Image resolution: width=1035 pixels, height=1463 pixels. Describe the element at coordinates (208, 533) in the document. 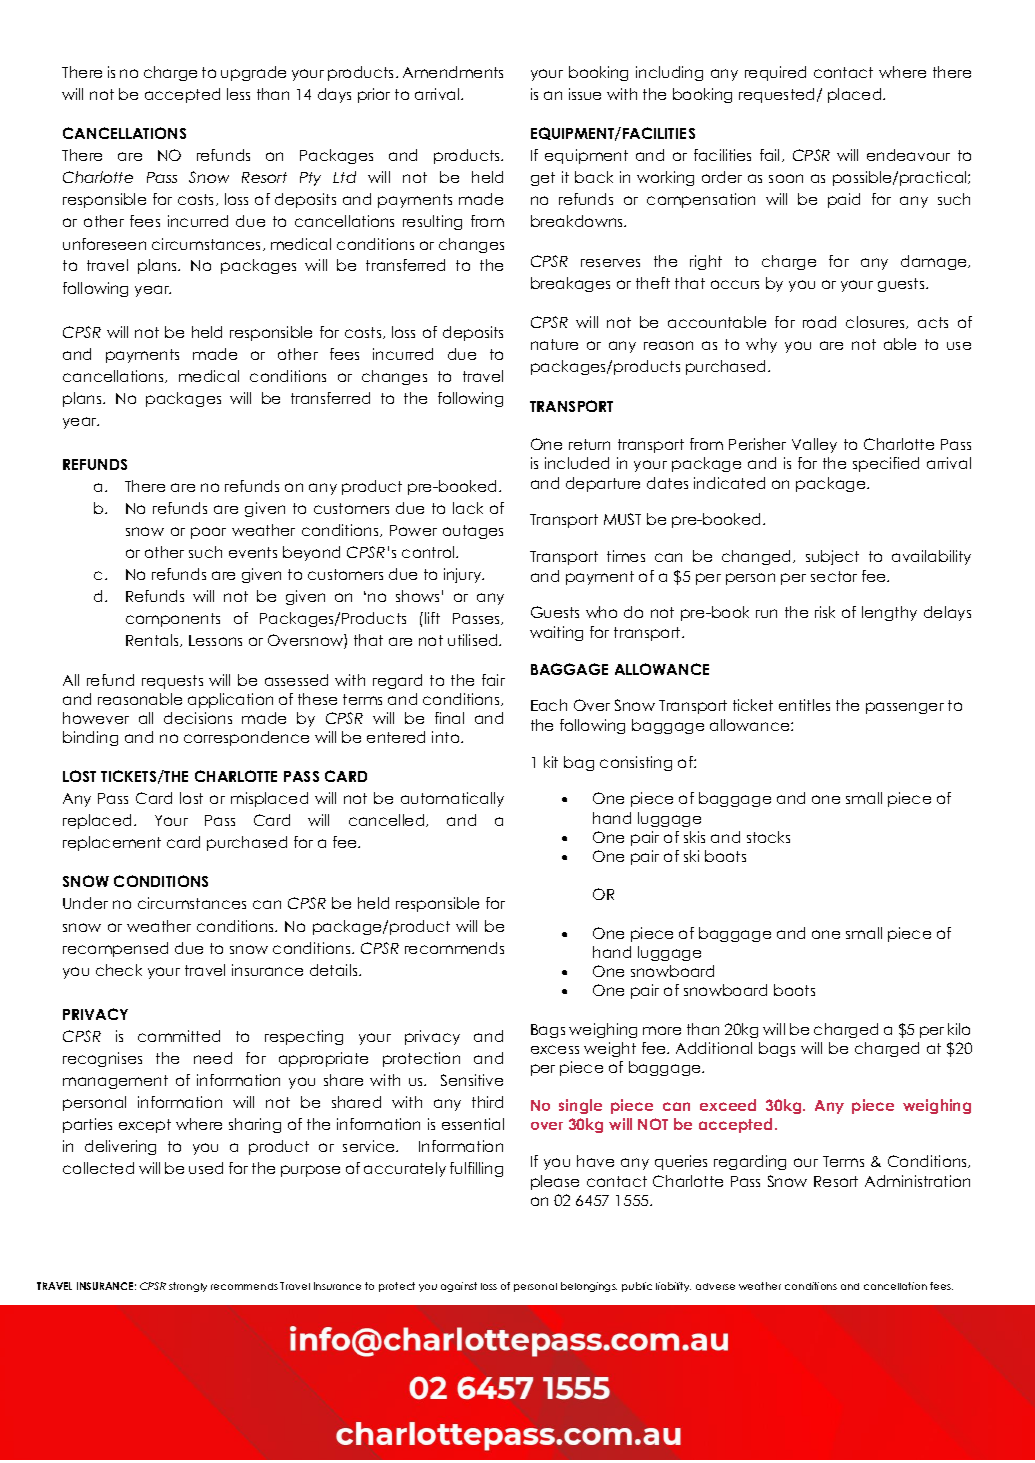

I see `poor` at that location.
